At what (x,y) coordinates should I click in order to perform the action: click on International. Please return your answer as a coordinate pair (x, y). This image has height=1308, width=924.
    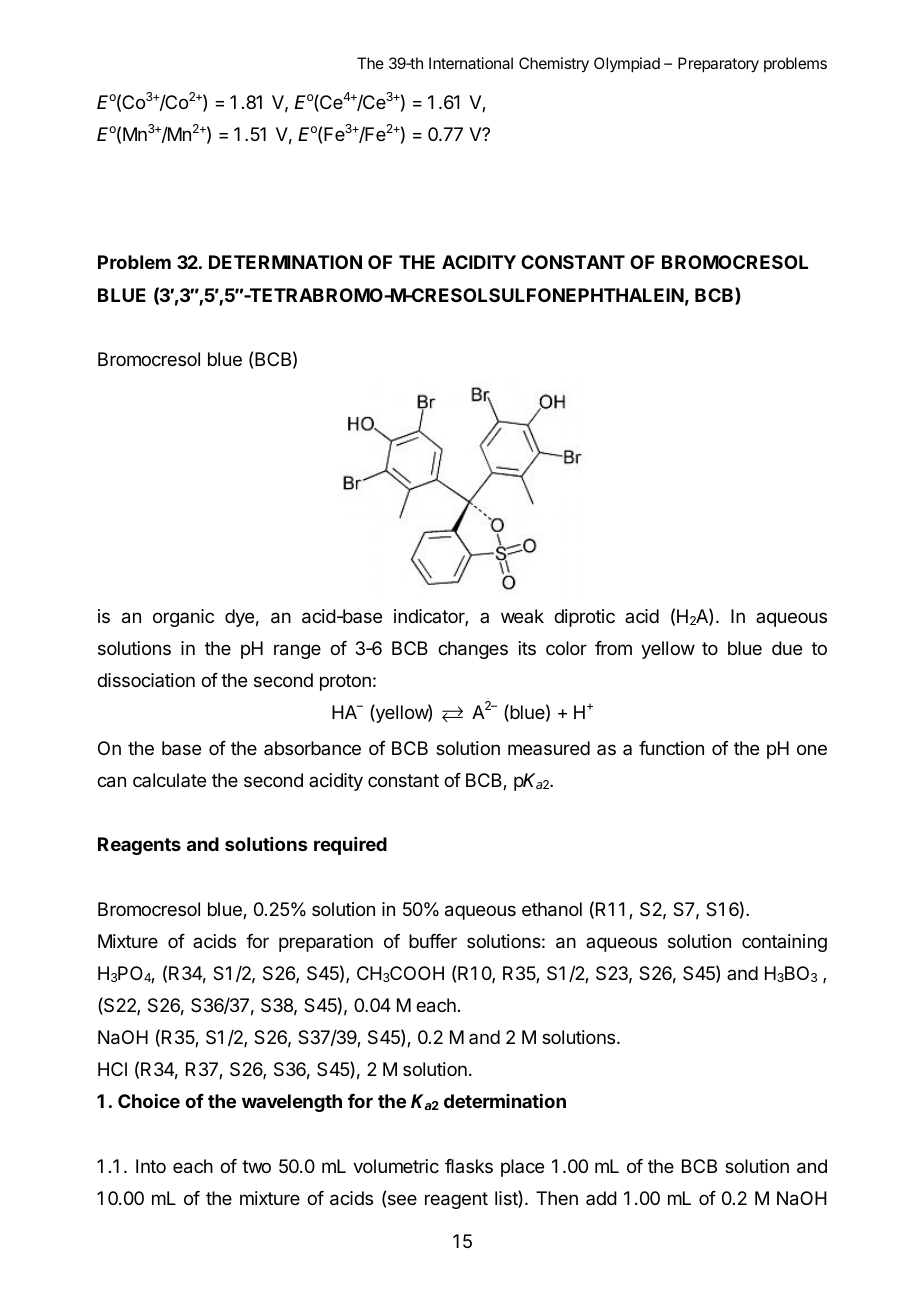
    Looking at the image, I should click on (471, 63).
